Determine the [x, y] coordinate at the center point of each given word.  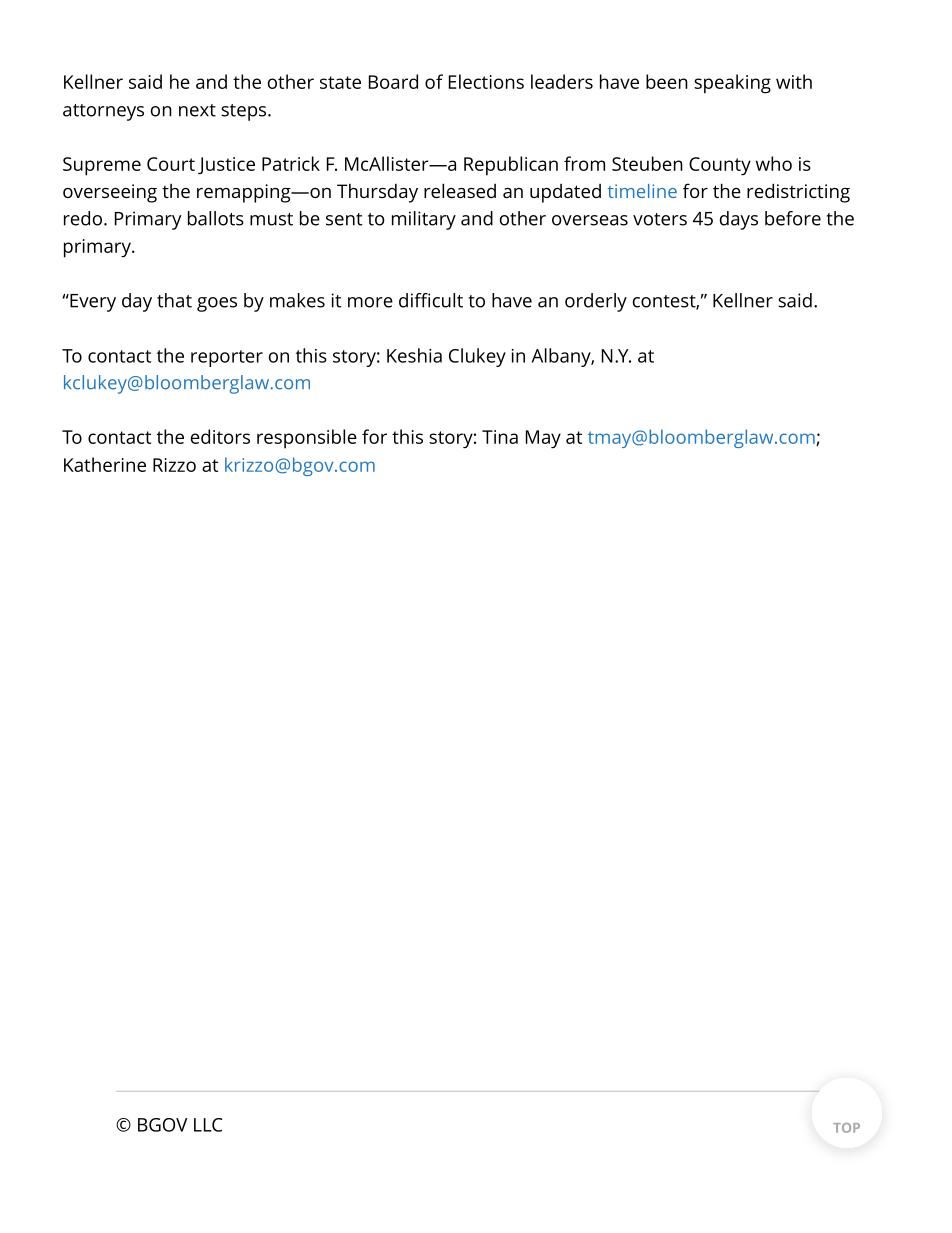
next [197, 110]
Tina [500, 437]
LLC [208, 1125]
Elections [486, 81]
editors [220, 436]
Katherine [105, 464]
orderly [596, 302]
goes [217, 304]
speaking [732, 84]
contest [665, 302]
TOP [846, 1128]
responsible [307, 439]
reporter [227, 358]
